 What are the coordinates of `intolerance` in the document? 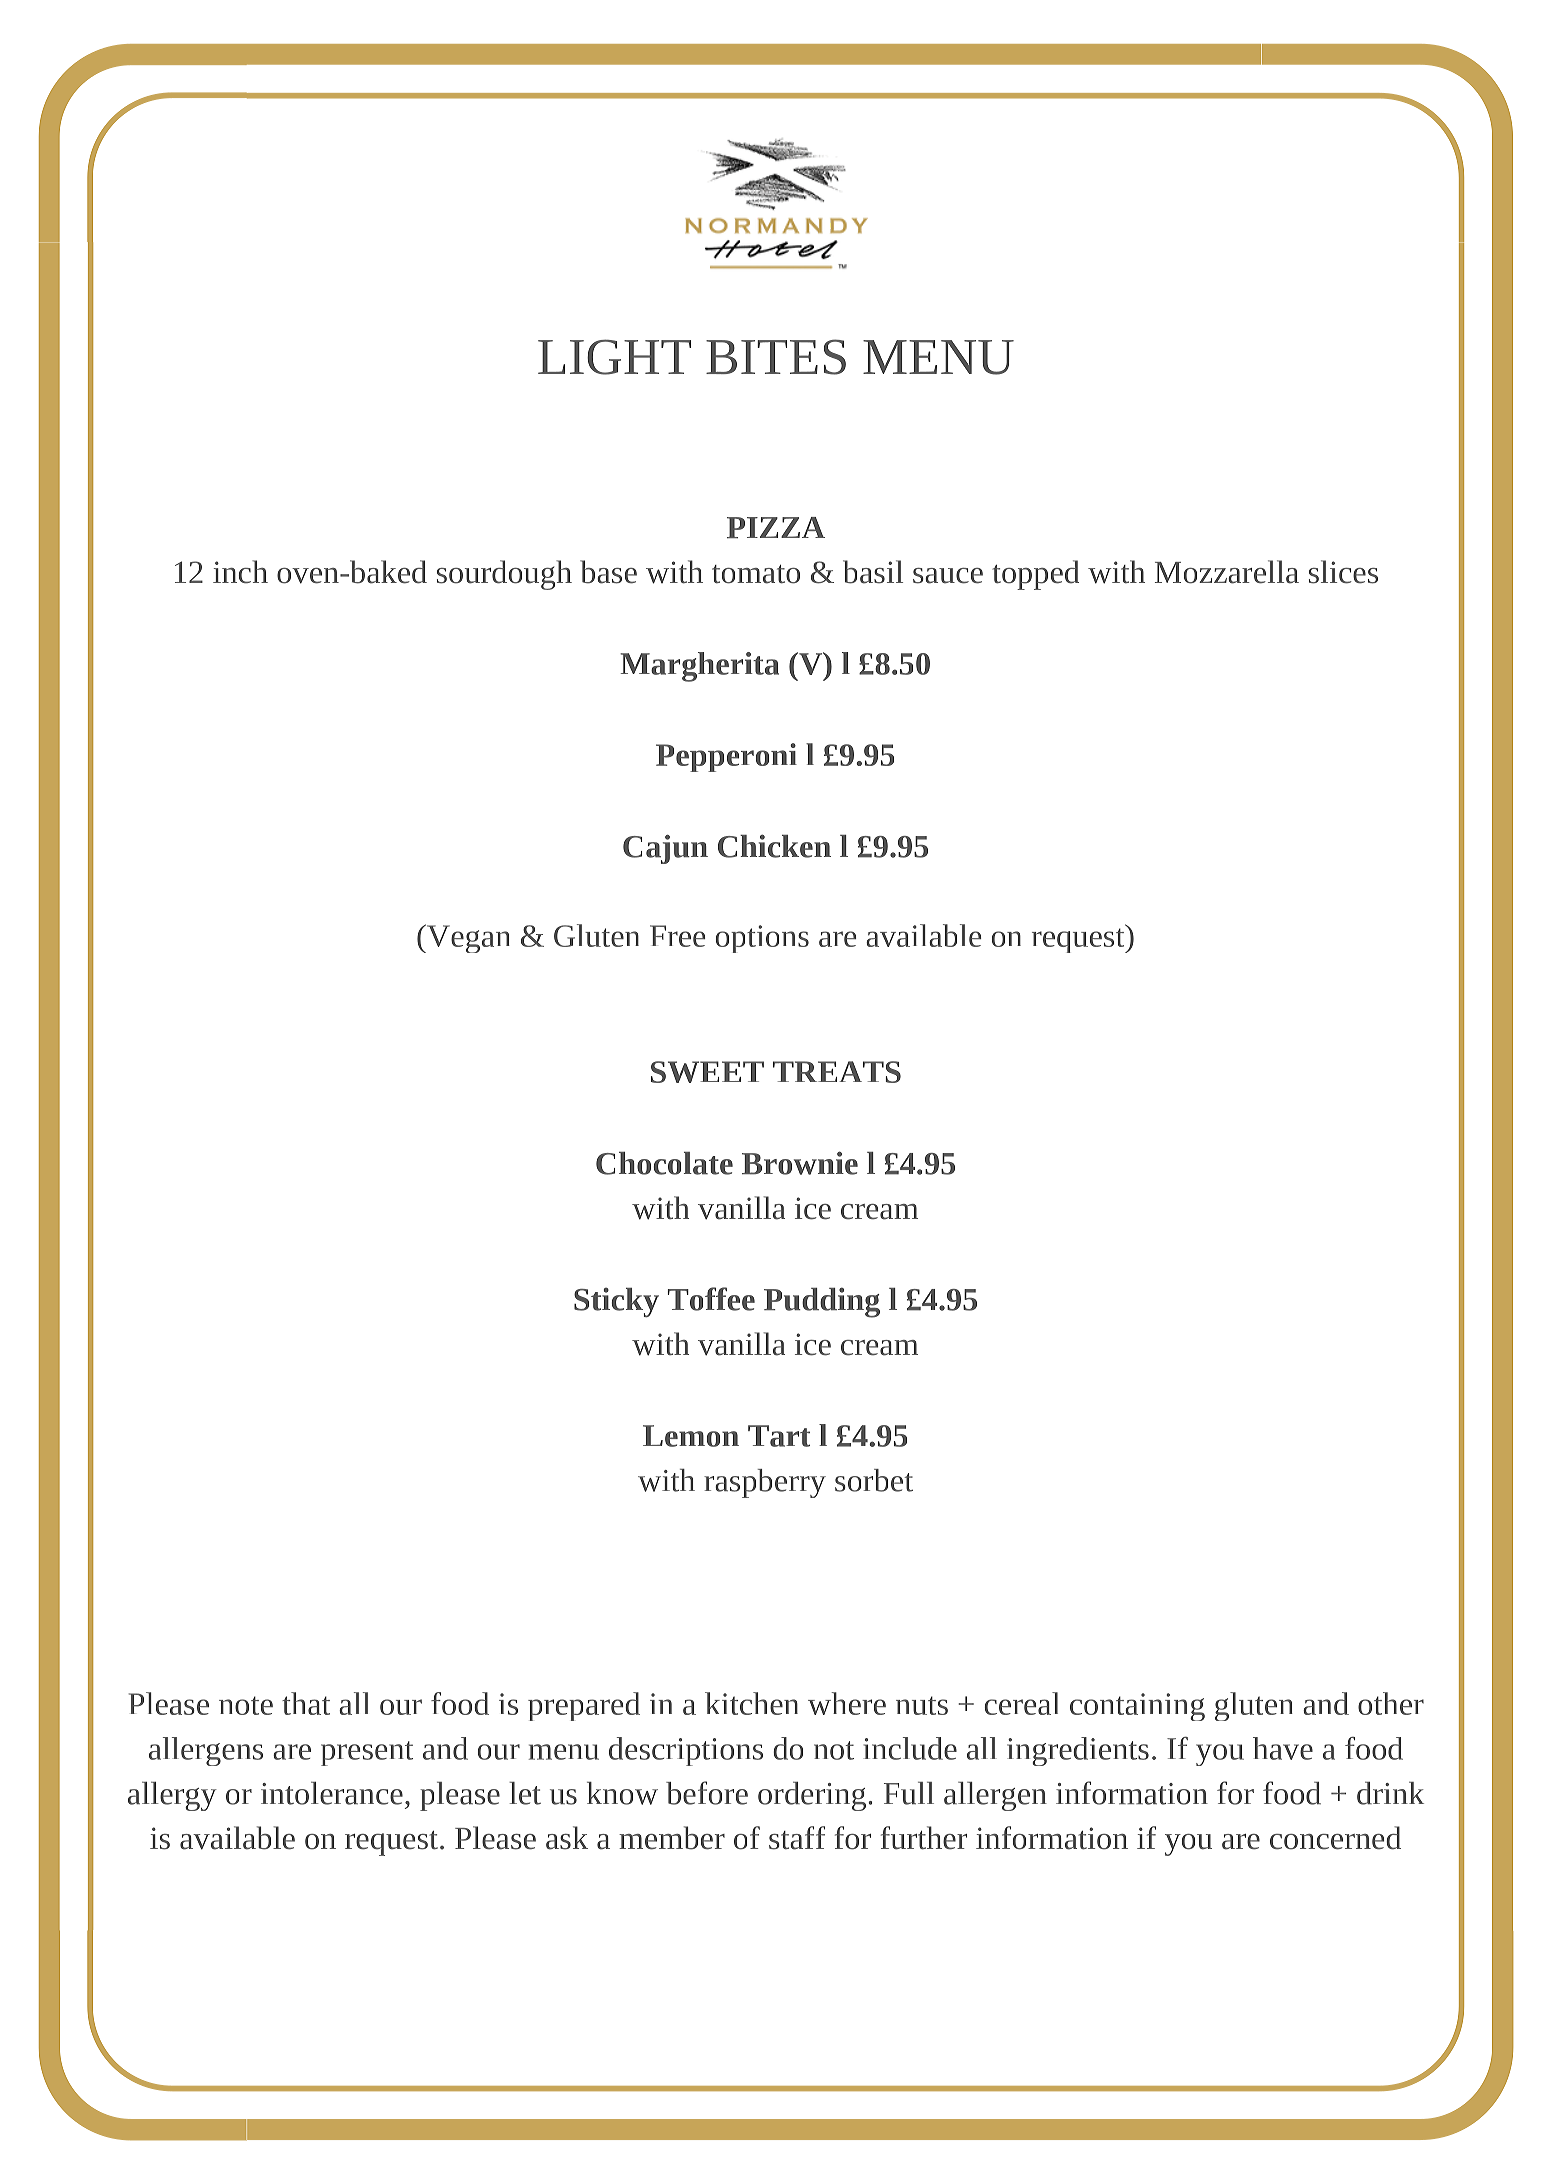 It's located at (332, 1793).
